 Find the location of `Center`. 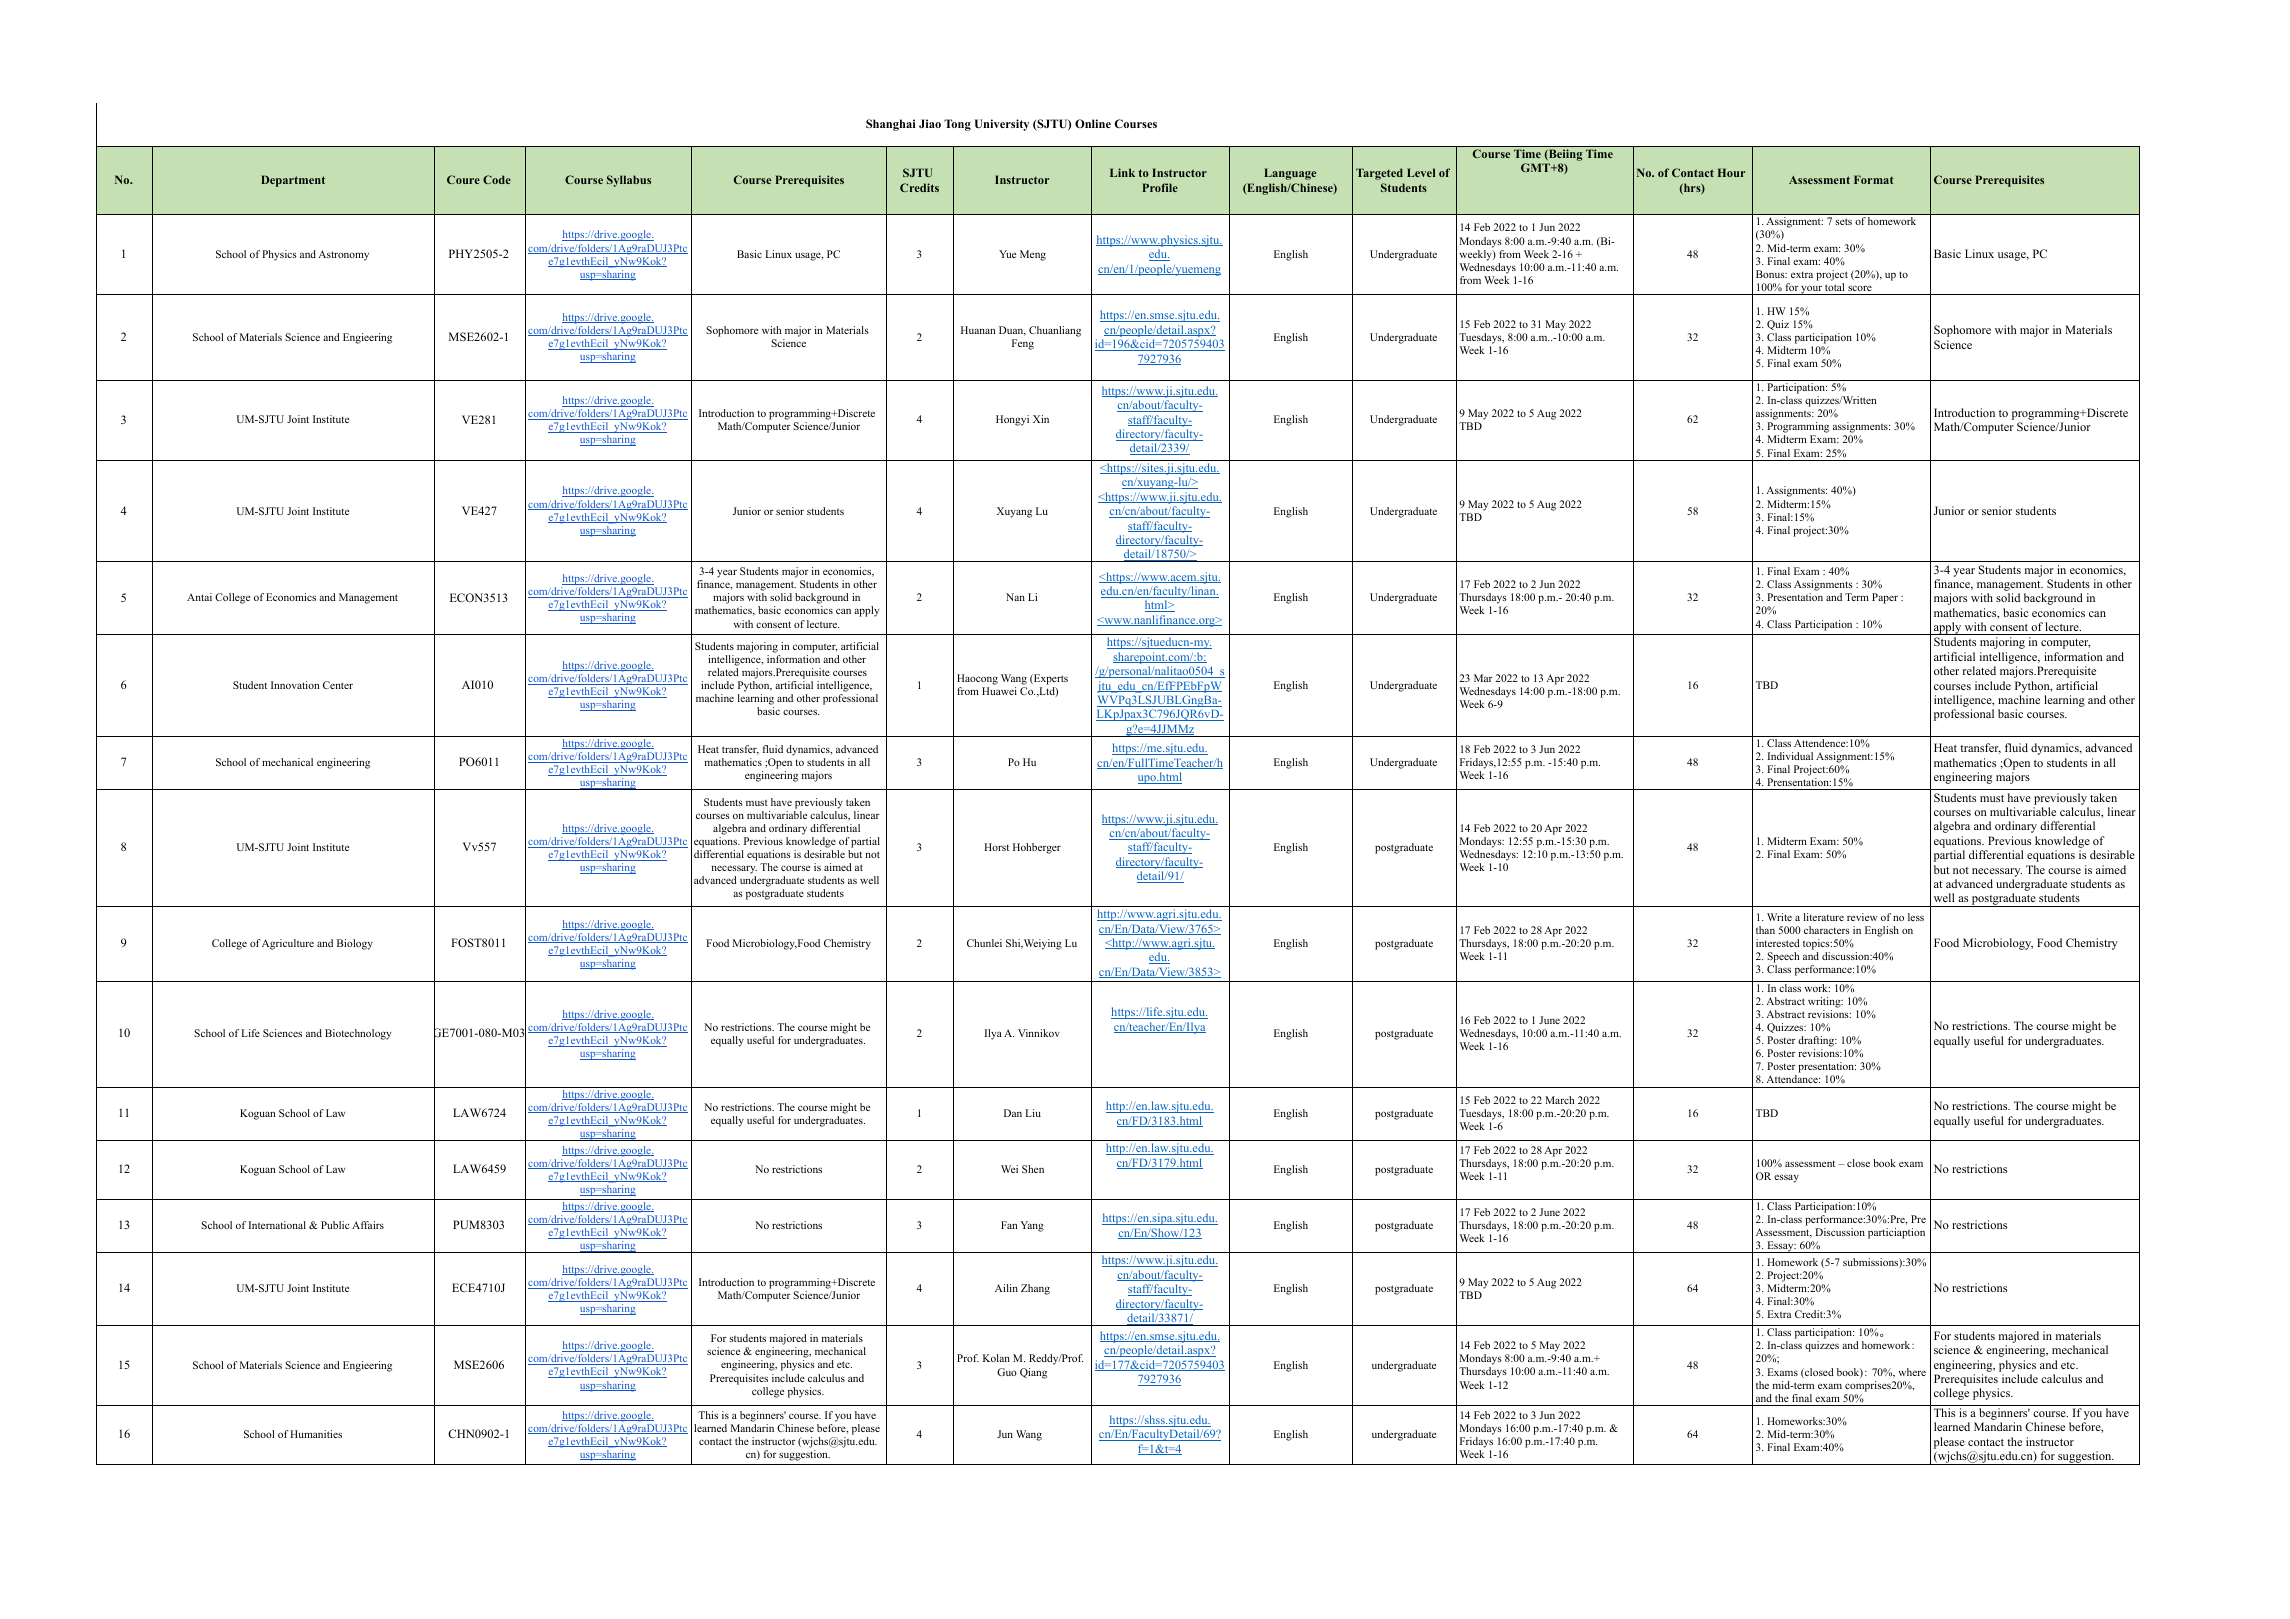

Center is located at coordinates (338, 685).
